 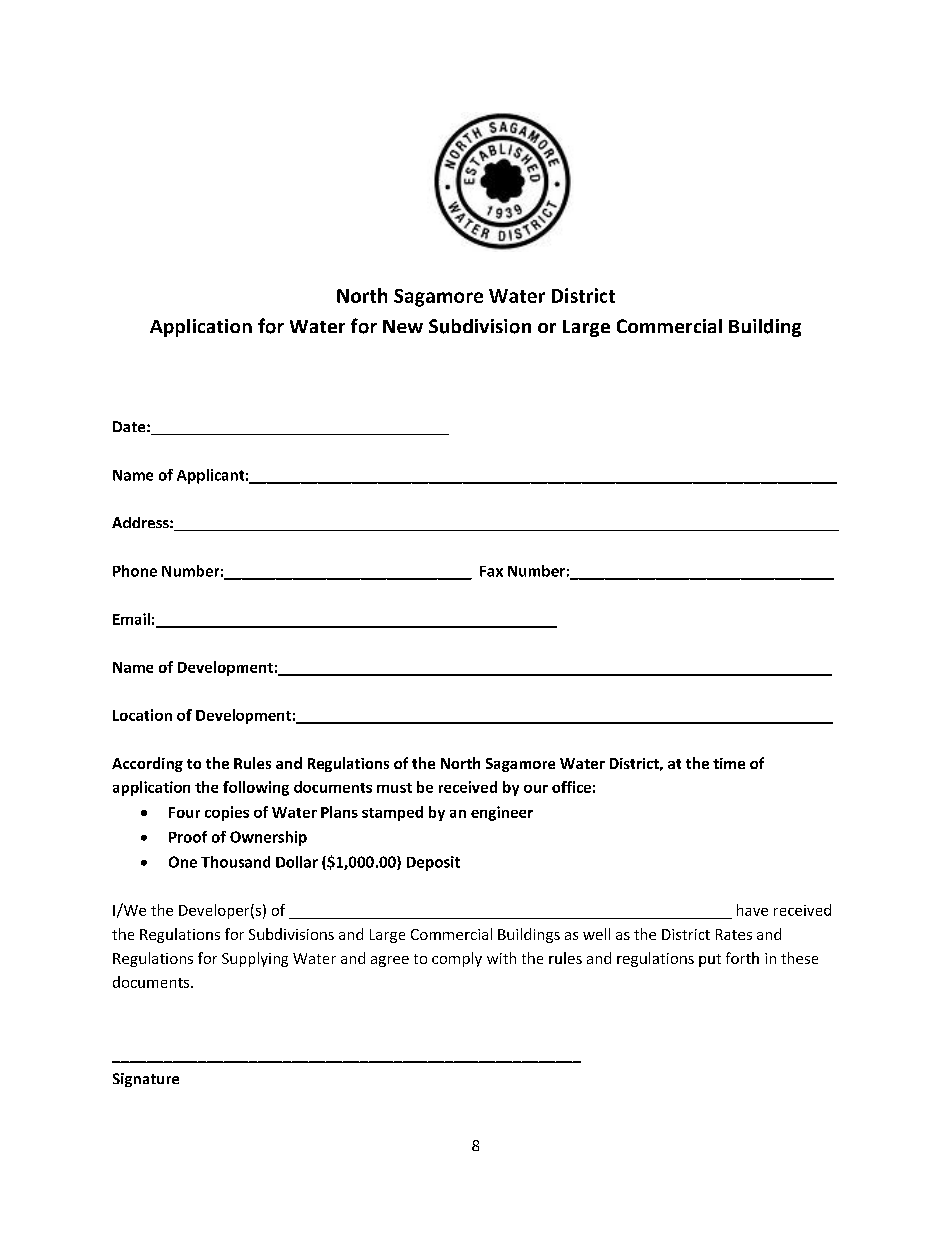 What do you see at coordinates (491, 571) in the page?
I see `Fax` at bounding box center [491, 571].
